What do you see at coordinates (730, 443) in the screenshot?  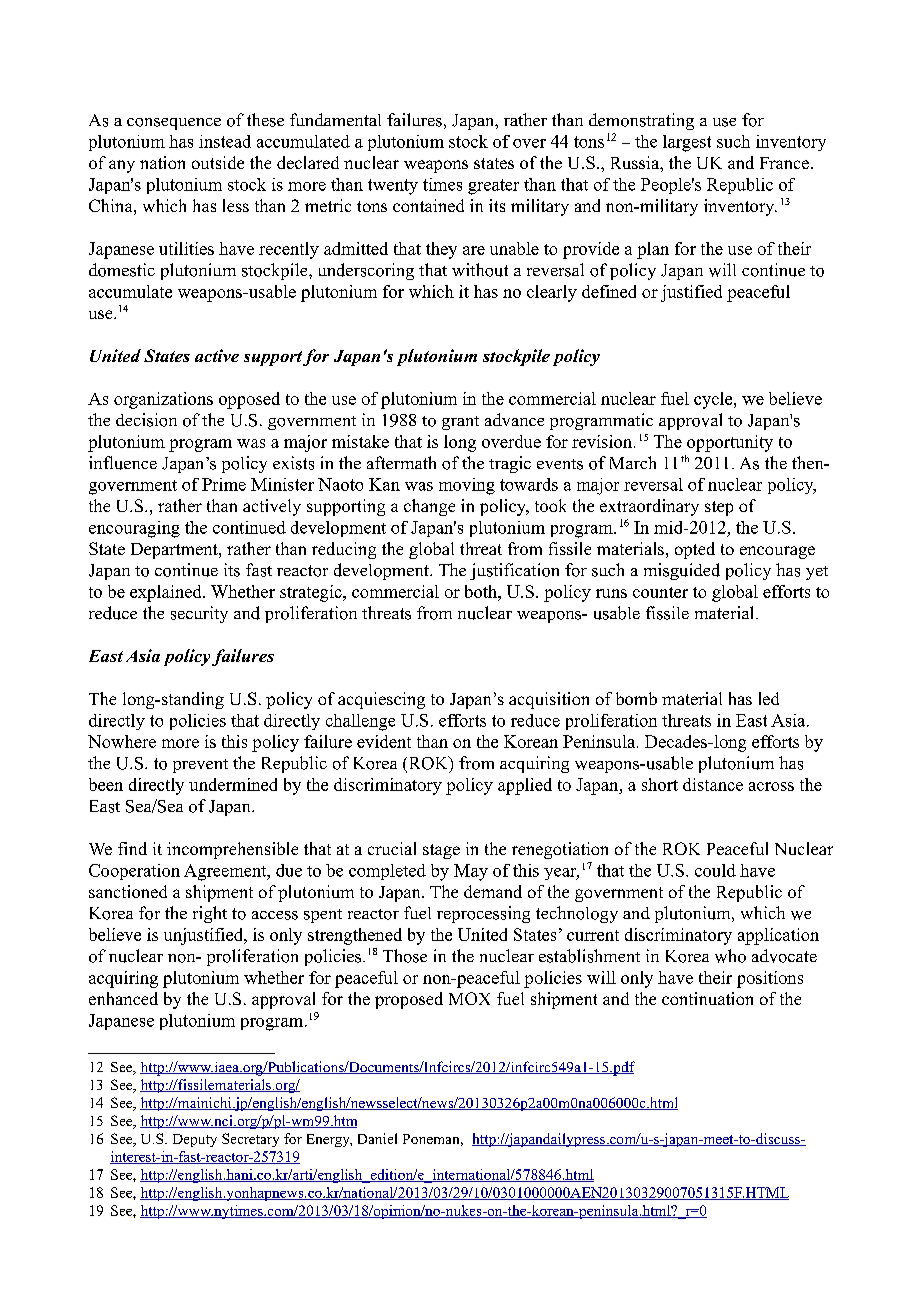 I see `opportunity` at bounding box center [730, 443].
